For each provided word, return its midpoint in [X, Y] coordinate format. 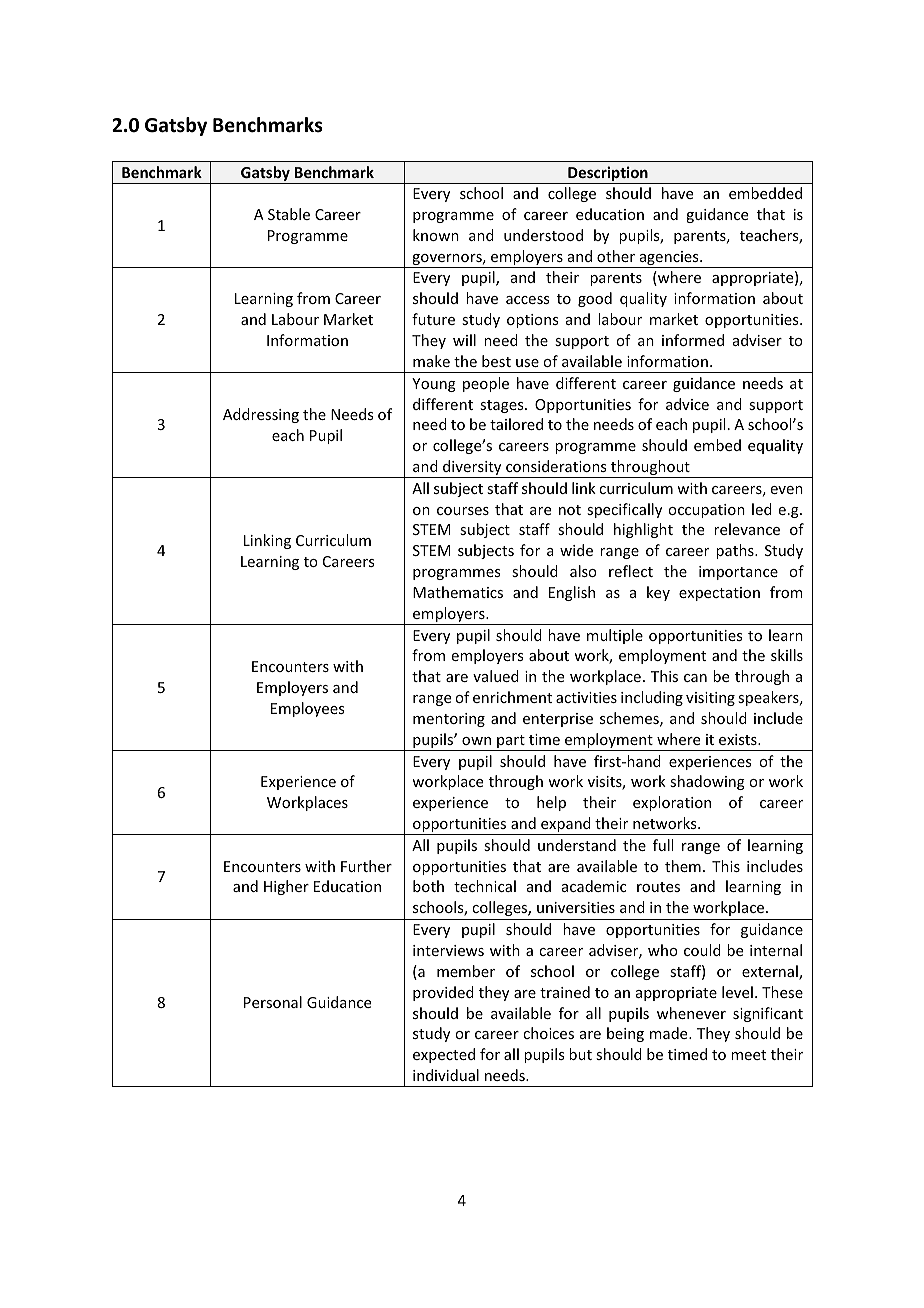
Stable [289, 214]
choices [548, 1033]
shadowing [707, 782]
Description [608, 175]
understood [543, 235]
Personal [273, 1002]
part [511, 743]
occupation [706, 511]
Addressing [261, 415]
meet [748, 1055]
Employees [307, 709]
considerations [556, 466]
